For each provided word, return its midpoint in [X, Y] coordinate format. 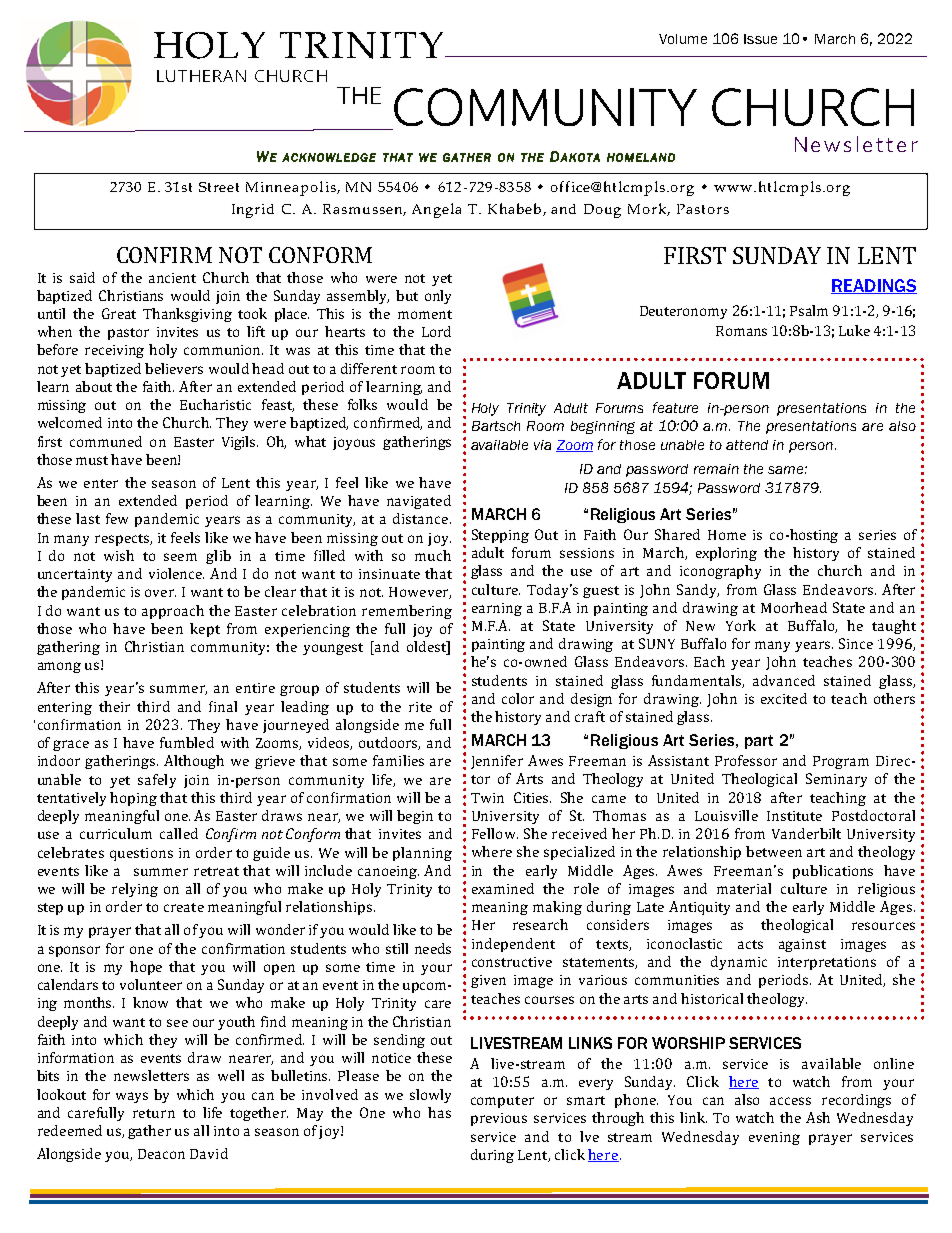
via [542, 445]
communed [106, 441]
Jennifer [497, 762]
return [154, 1113]
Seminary [836, 780]
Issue [760, 39]
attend [747, 445]
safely [157, 781]
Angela [436, 210]
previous [499, 1119]
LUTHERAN [201, 76]
